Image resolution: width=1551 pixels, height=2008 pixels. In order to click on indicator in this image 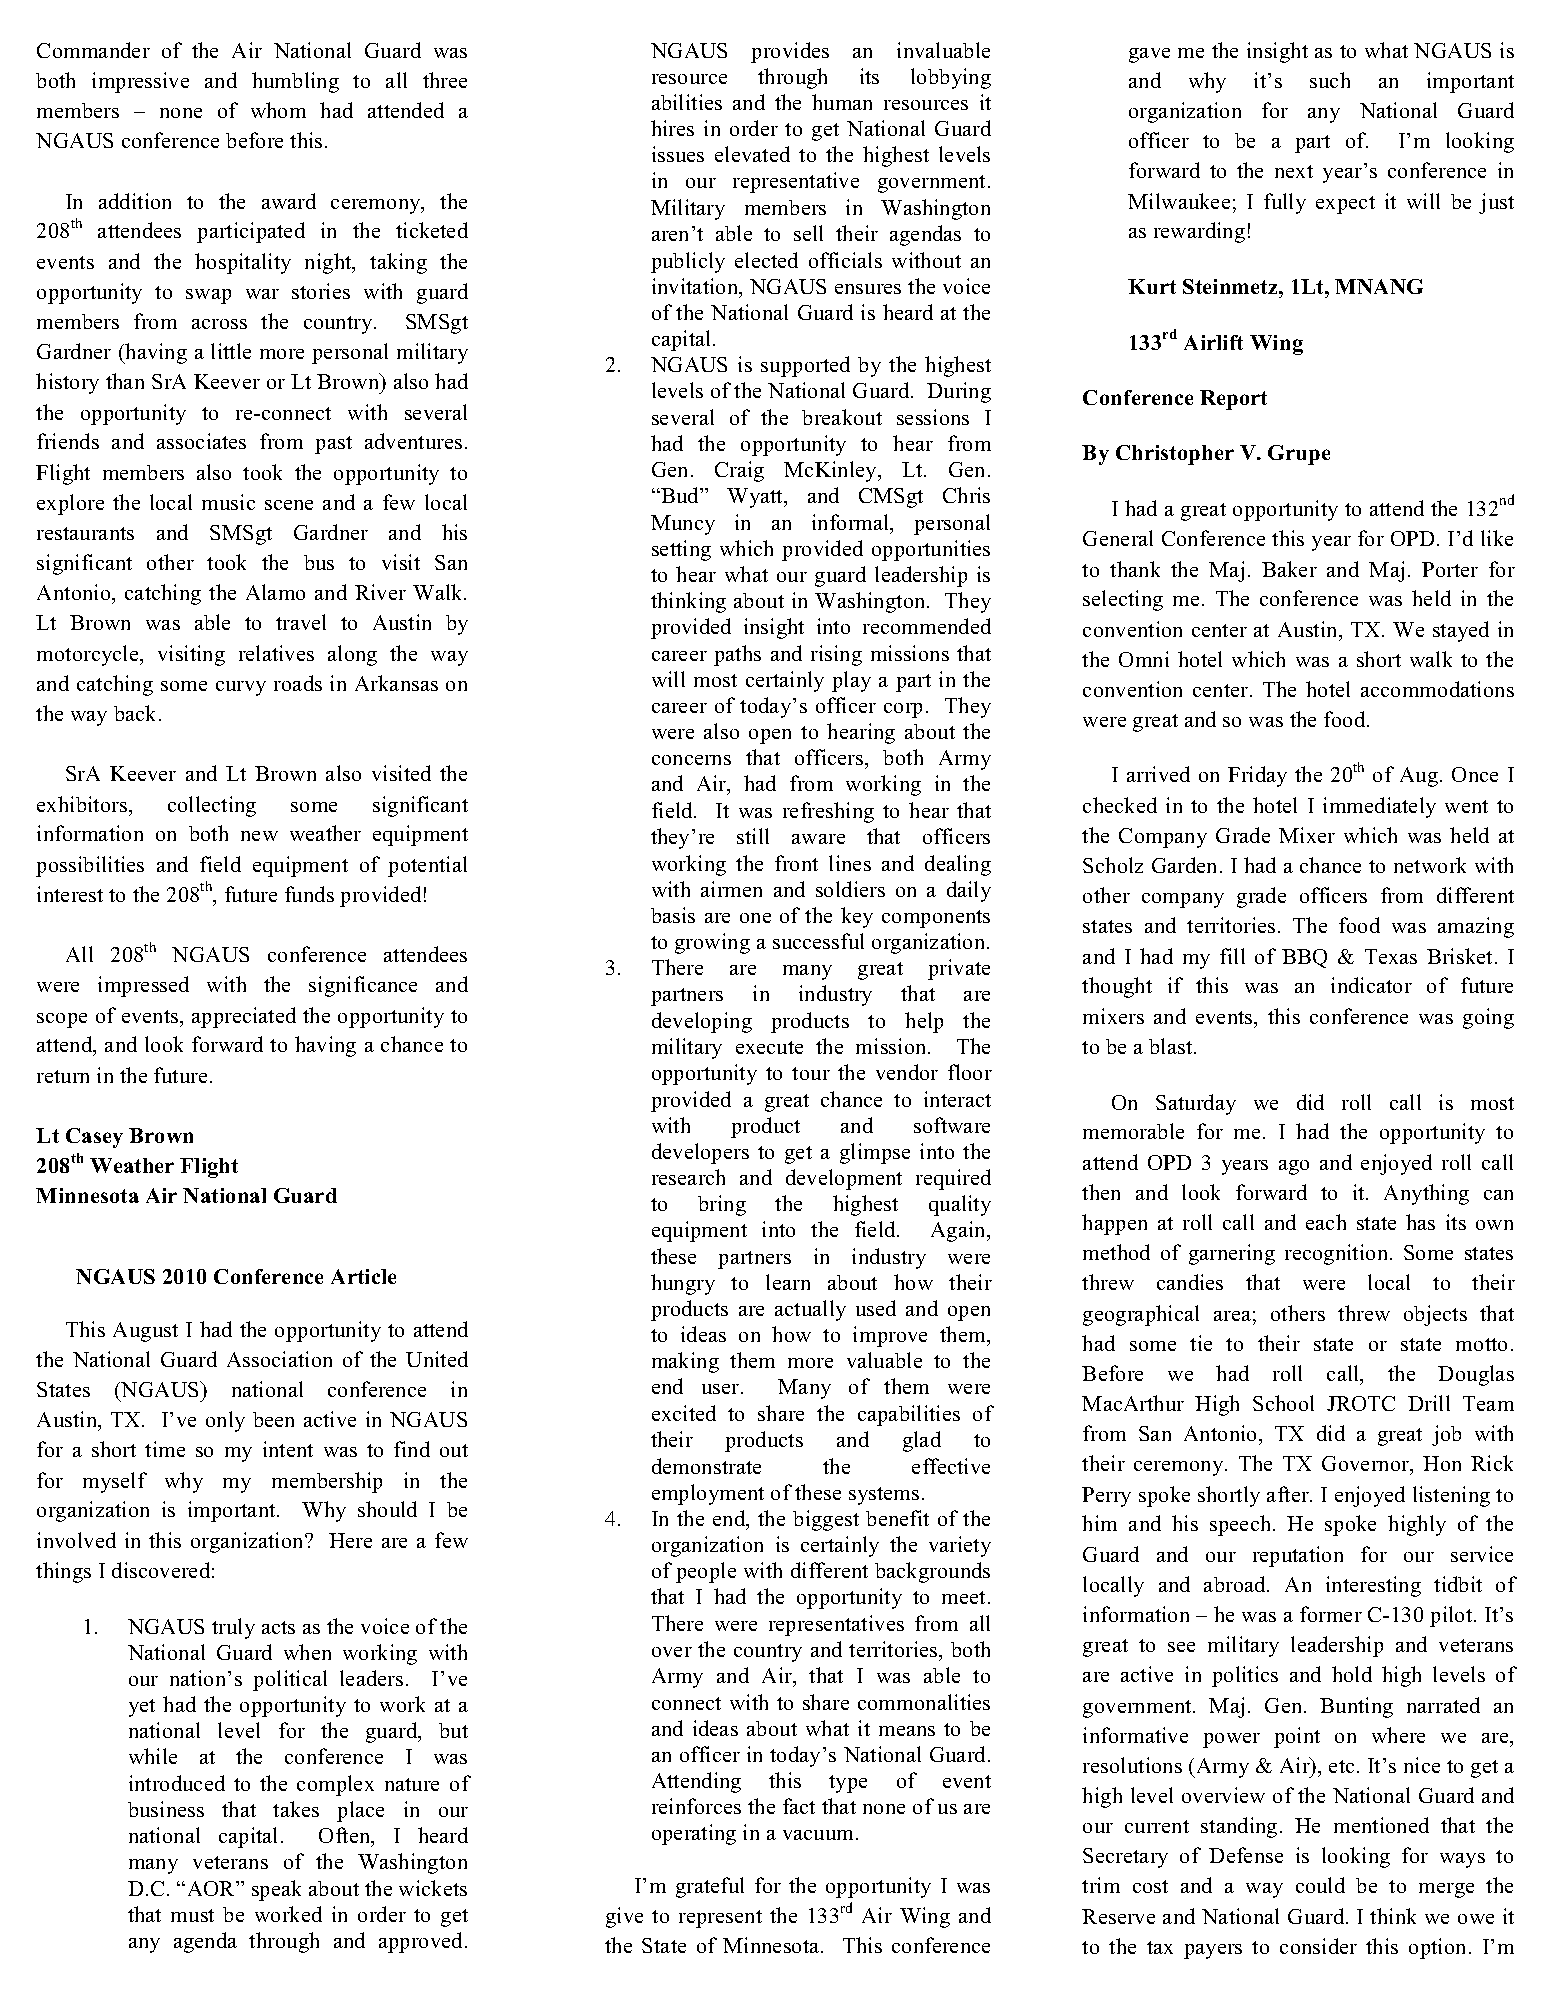, I will do `click(1371, 985)`.
